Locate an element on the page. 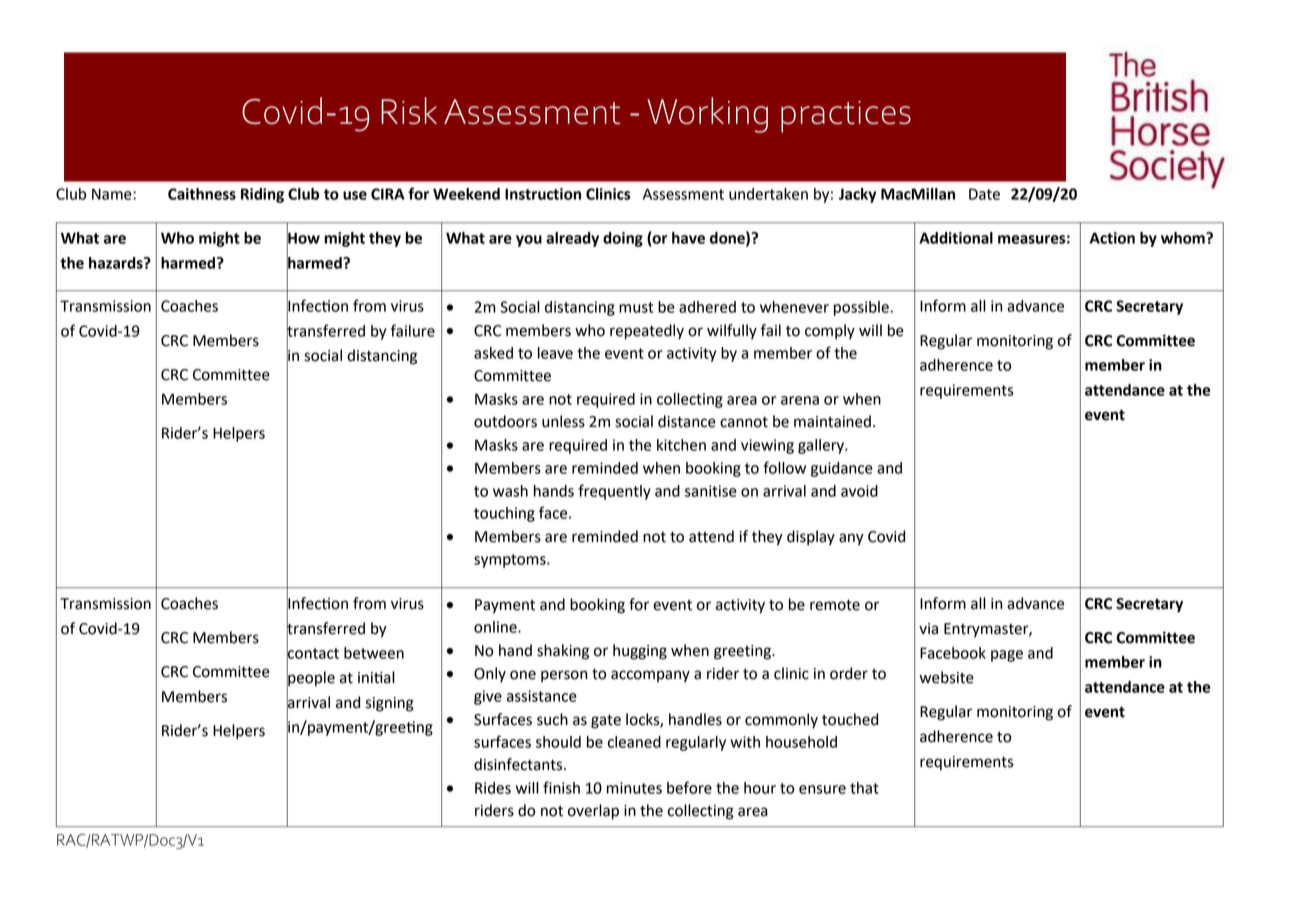  kitchen is located at coordinates (681, 445).
